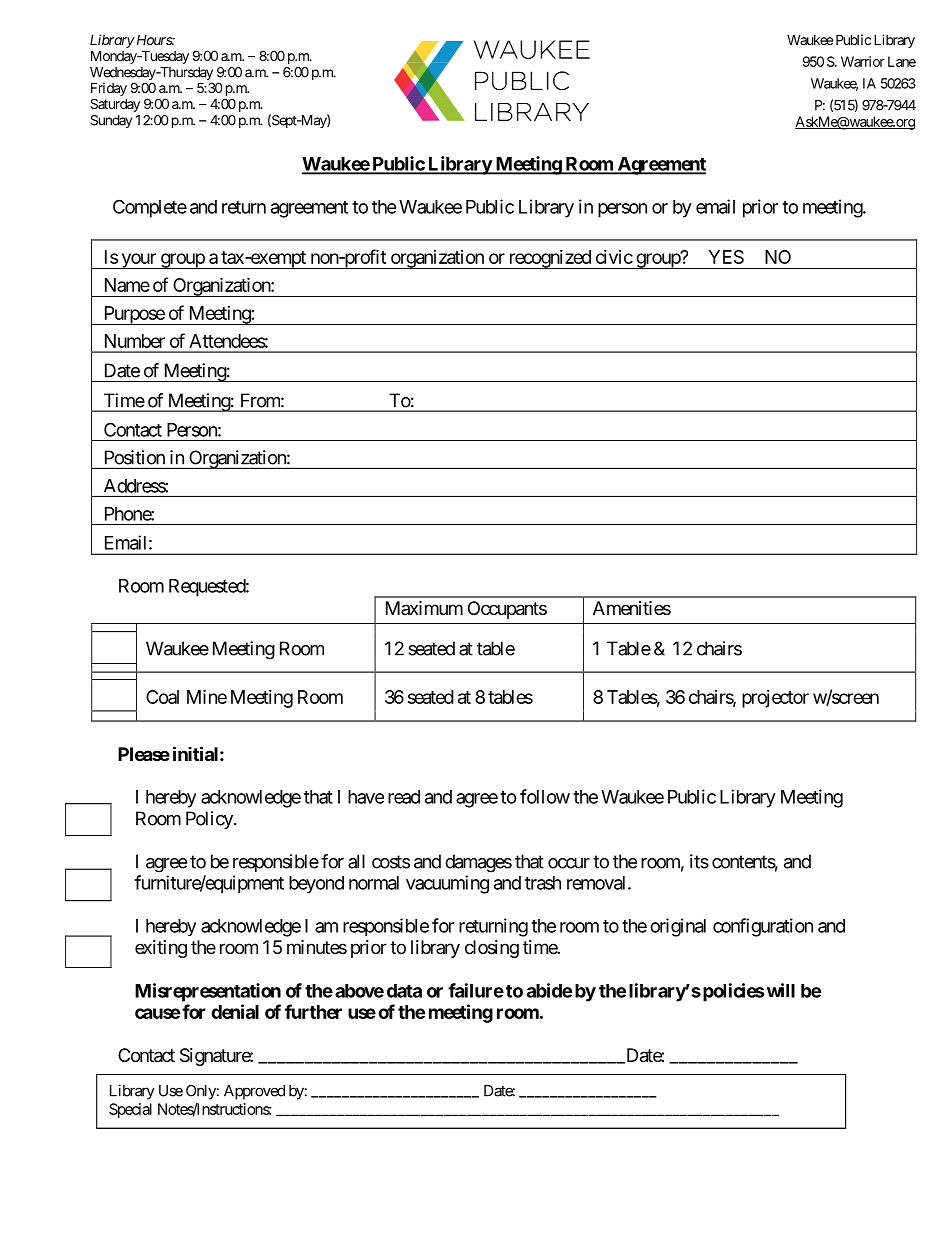 This image has width=952, height=1233. I want to click on Saturday, so click(115, 105).
